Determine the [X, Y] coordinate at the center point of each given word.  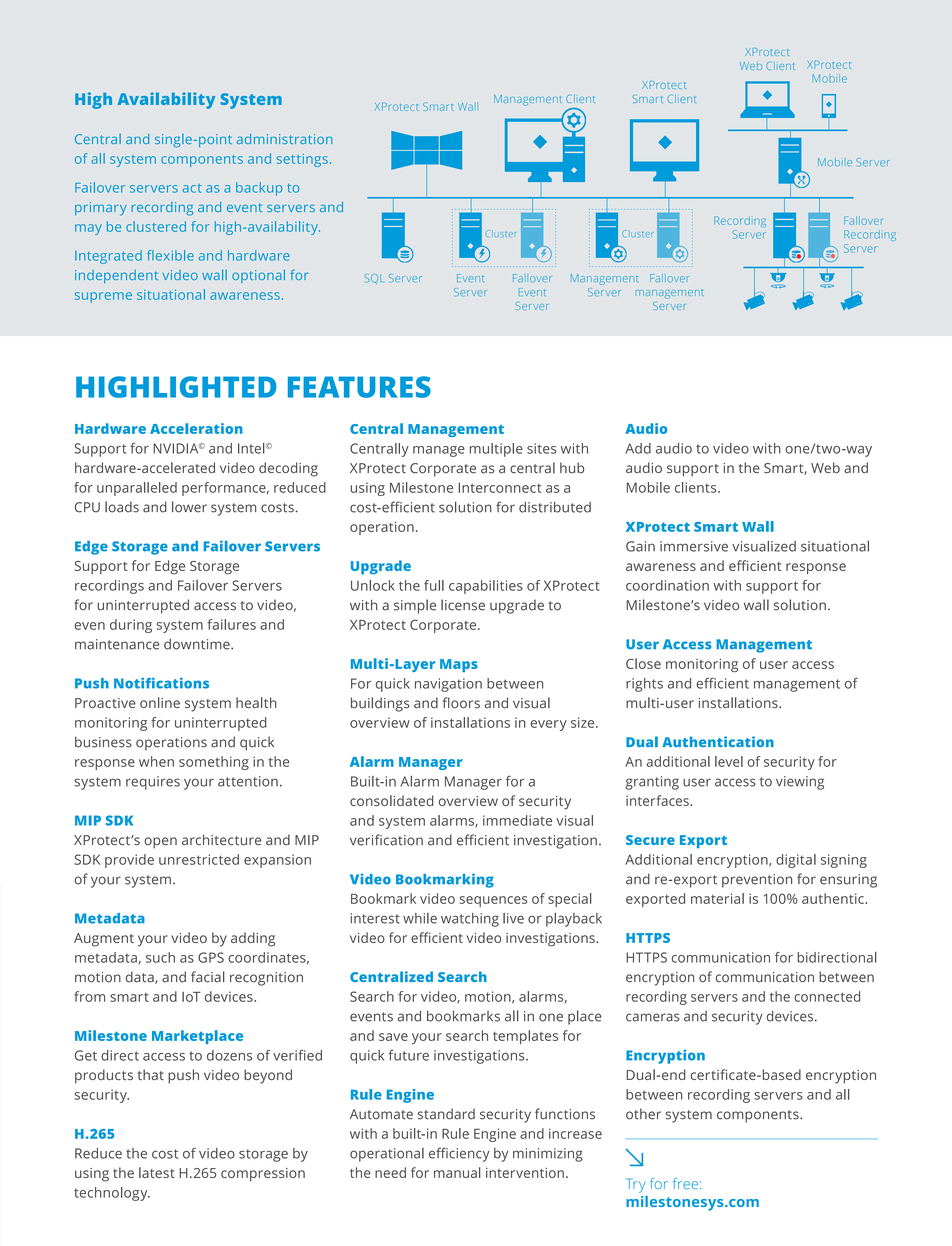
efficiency [459, 1154]
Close [643, 663]
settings [302, 160]
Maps [459, 665]
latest [157, 1172]
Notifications [161, 683]
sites [542, 448]
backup [259, 189]
